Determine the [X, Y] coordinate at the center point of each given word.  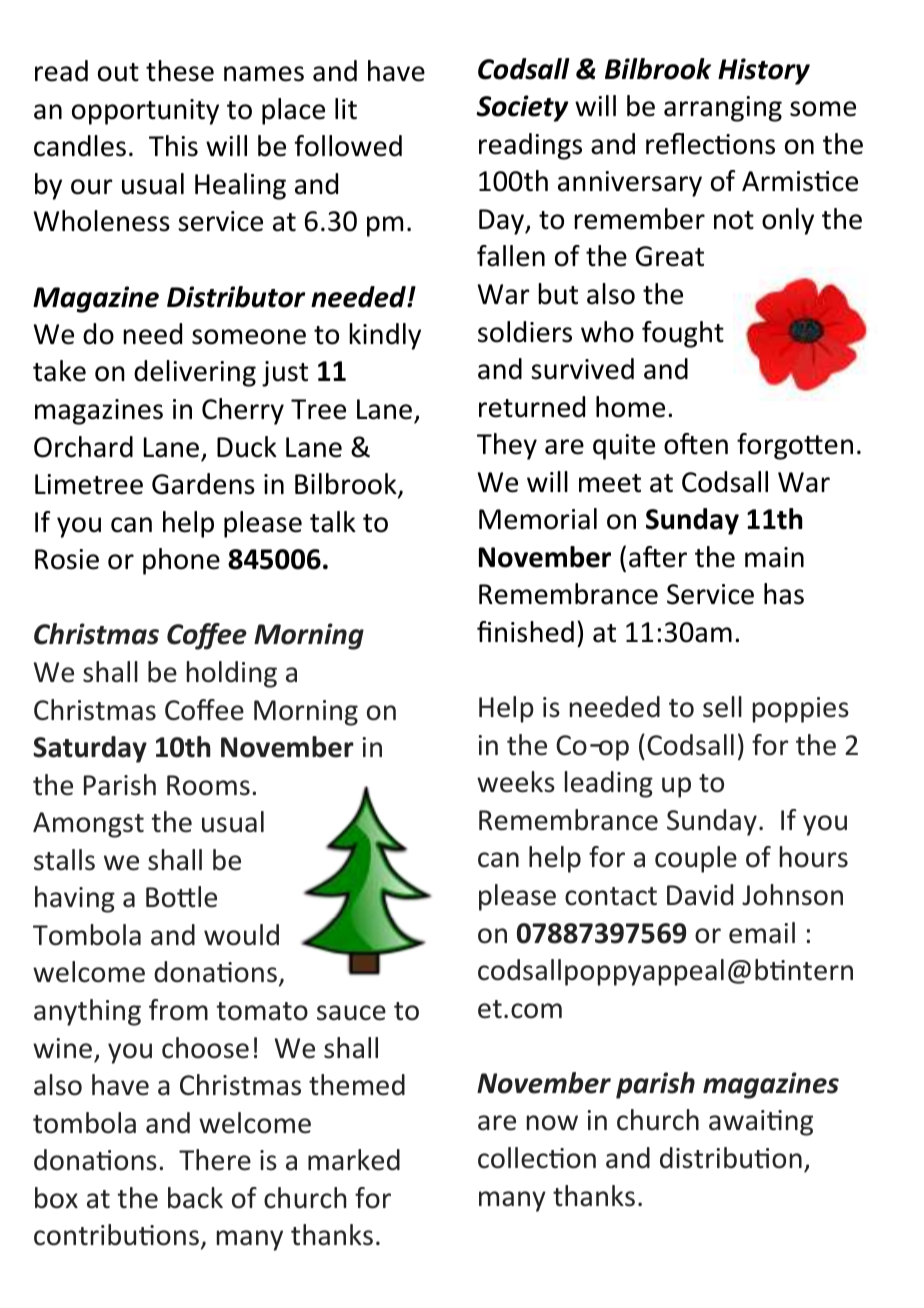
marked [354, 1160]
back [195, 1198]
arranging [723, 109]
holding [232, 674]
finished [525, 632]
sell [722, 707]
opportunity [145, 112]
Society [522, 108]
